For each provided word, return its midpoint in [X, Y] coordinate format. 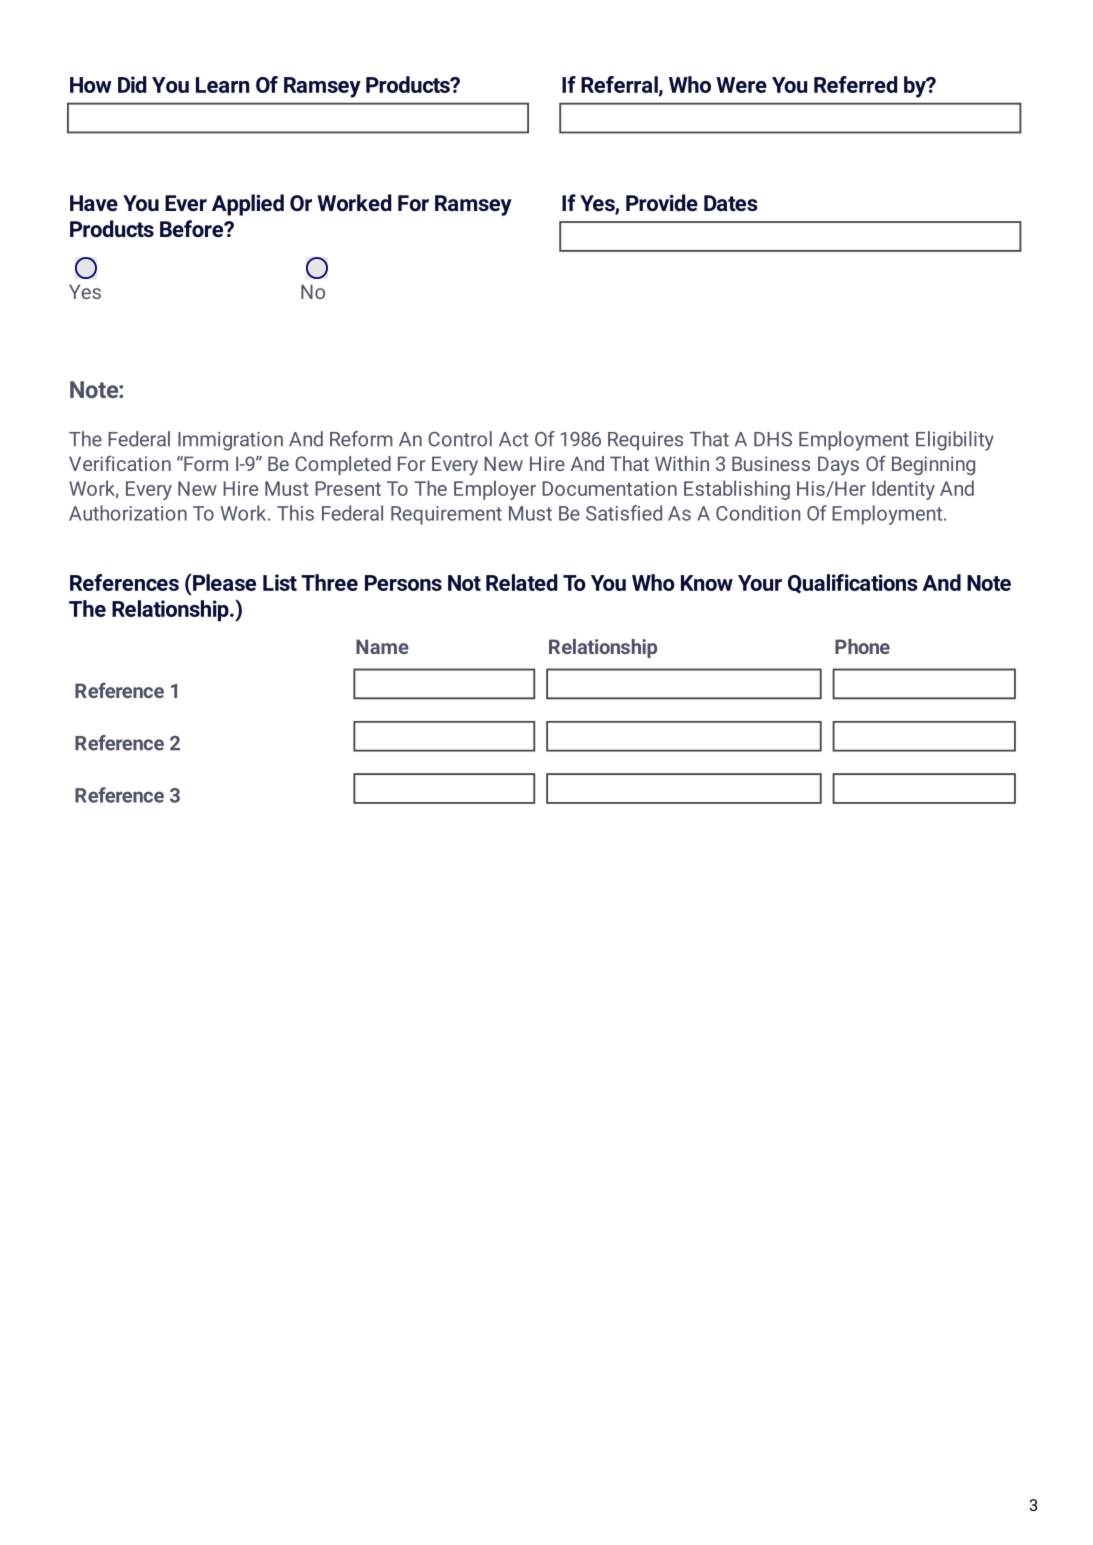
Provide [662, 202]
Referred [855, 84]
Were [741, 85]
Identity [903, 490]
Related [521, 582]
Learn [222, 85]
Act [514, 439]
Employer [495, 490]
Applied [248, 205]
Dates [731, 203]
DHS [773, 439]
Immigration [230, 441]
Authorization [128, 513]
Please [224, 582]
